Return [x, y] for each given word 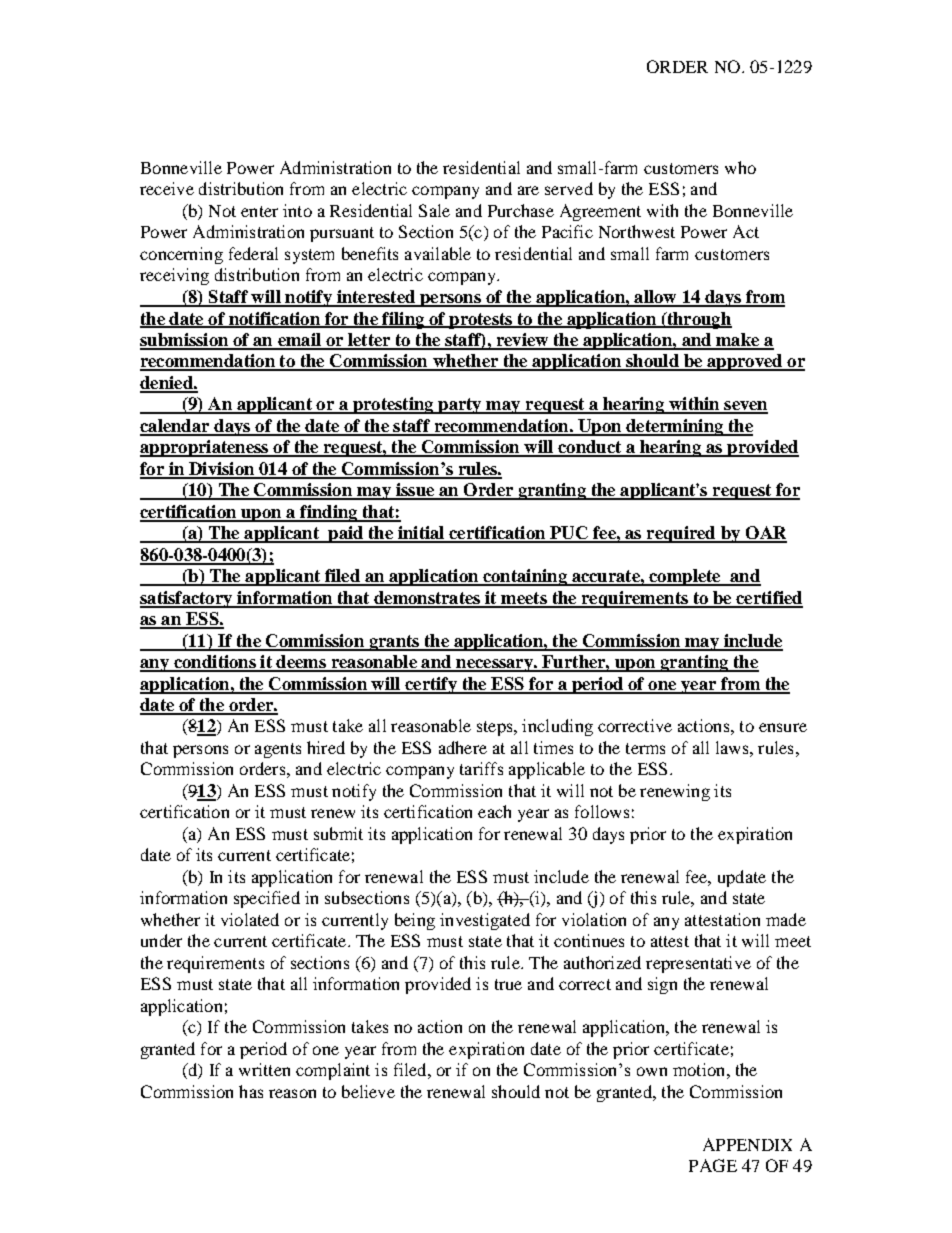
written [264, 1069]
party [460, 406]
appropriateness [205, 448]
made [786, 919]
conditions [215, 663]
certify [431, 685]
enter [259, 211]
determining [675, 427]
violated [250, 919]
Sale [434, 210]
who [740, 167]
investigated [485, 921]
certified [768, 599]
